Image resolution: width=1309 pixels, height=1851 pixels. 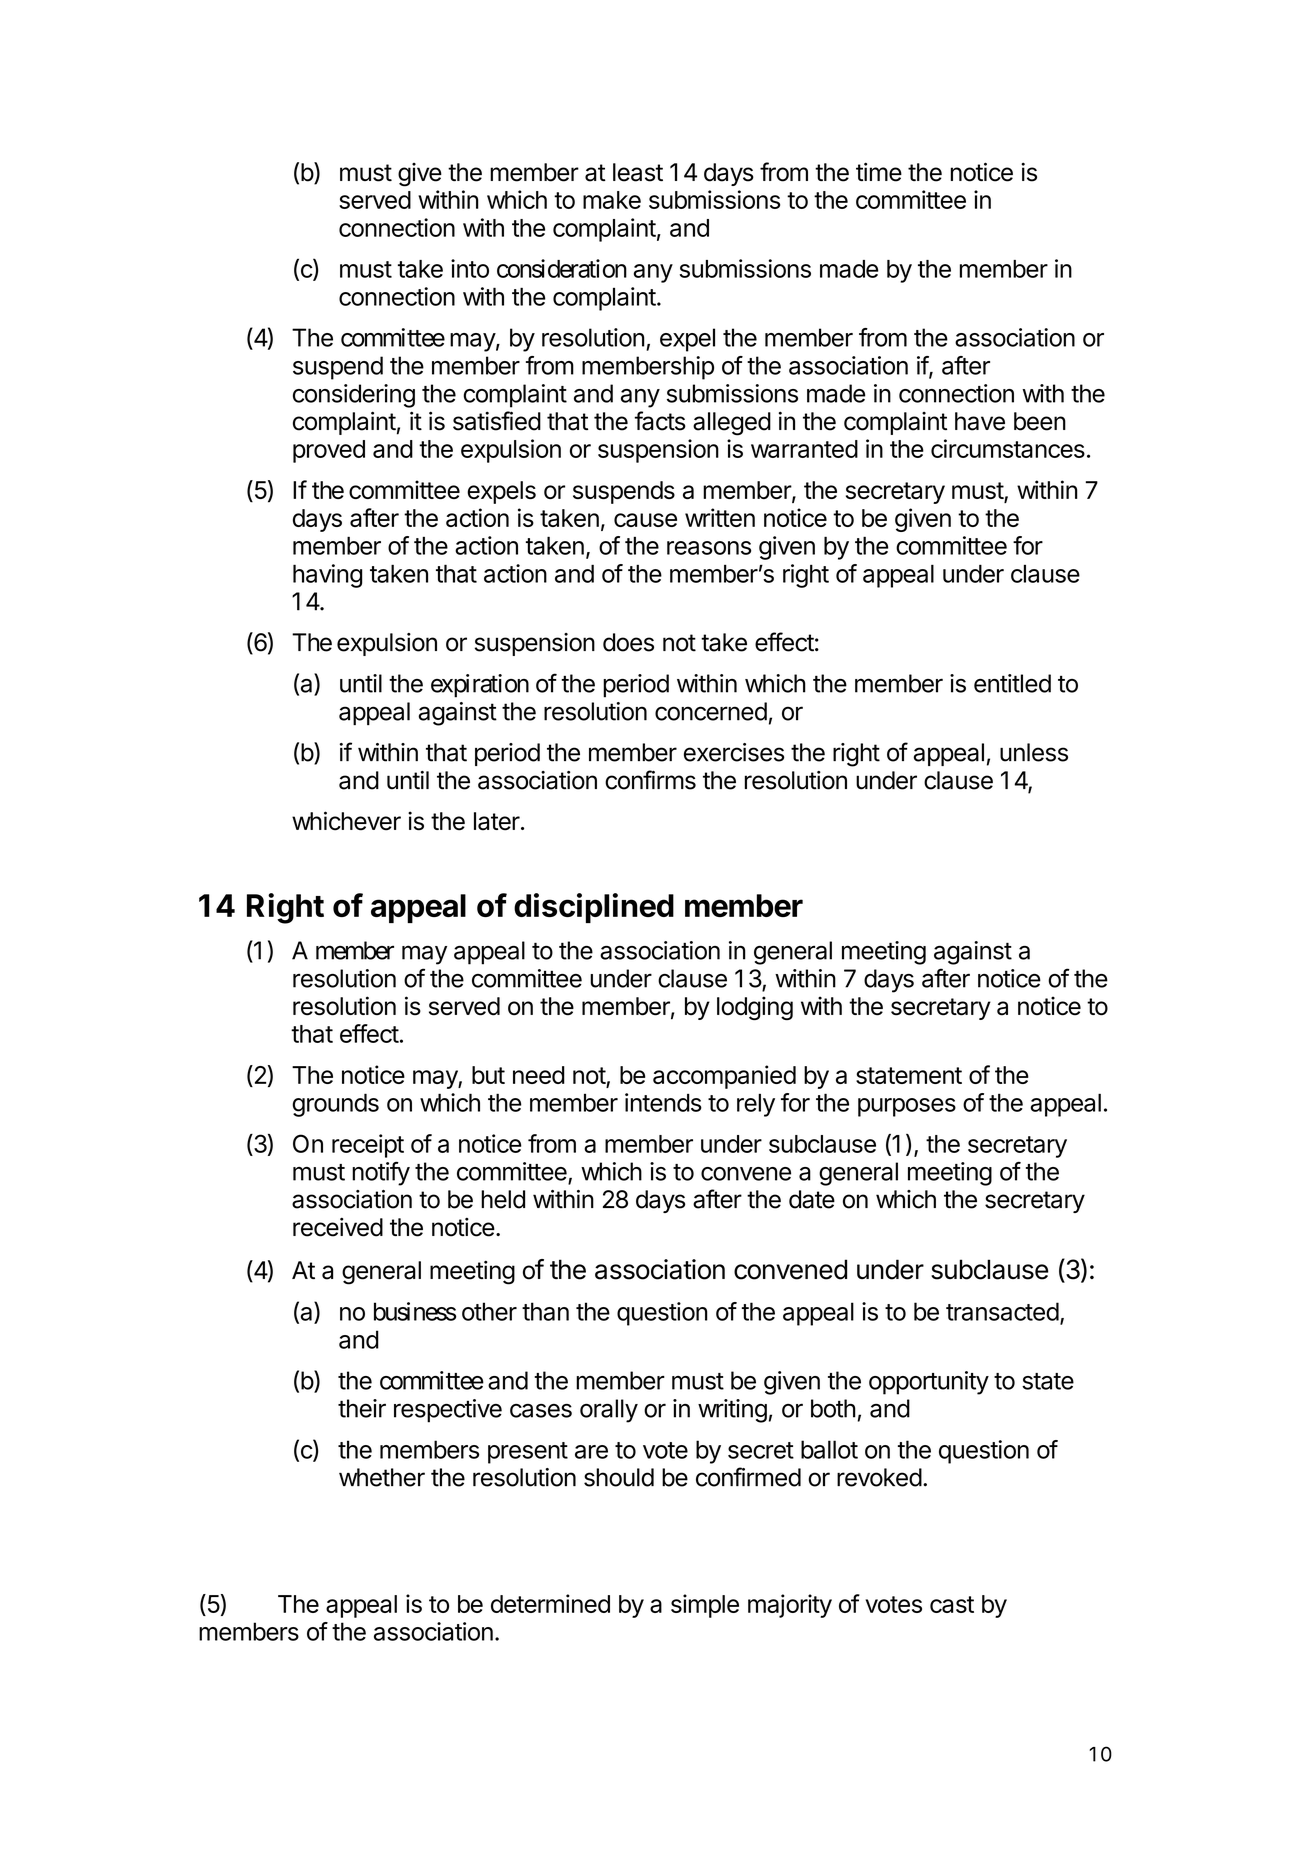 What do you see at coordinates (470, 268) in the screenshot?
I see `into` at bounding box center [470, 268].
